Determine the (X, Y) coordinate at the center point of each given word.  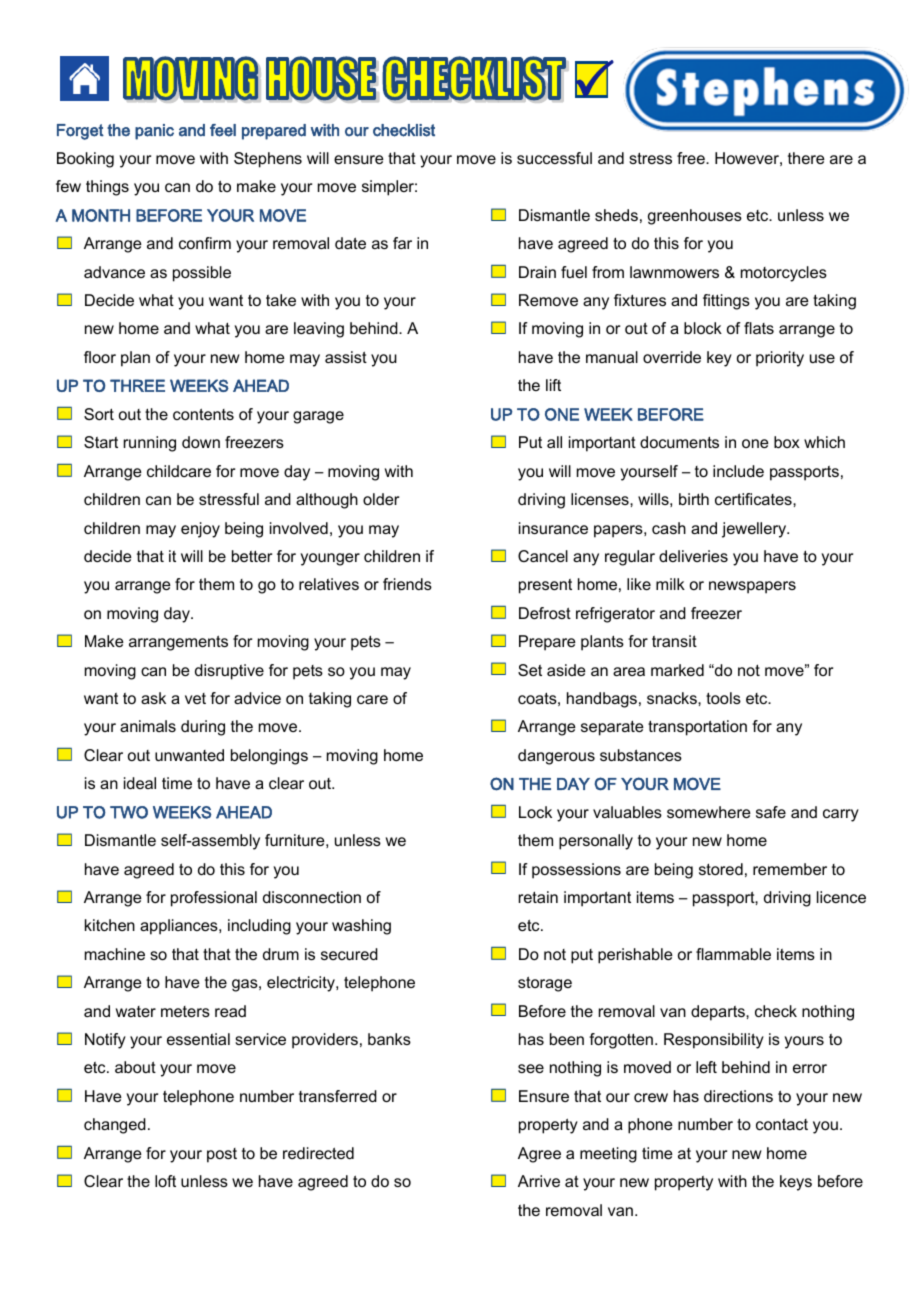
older (381, 499)
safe (771, 812)
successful (554, 158)
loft (165, 1181)
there (806, 158)
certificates (754, 499)
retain (538, 897)
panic (154, 132)
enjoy (200, 530)
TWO (129, 812)
